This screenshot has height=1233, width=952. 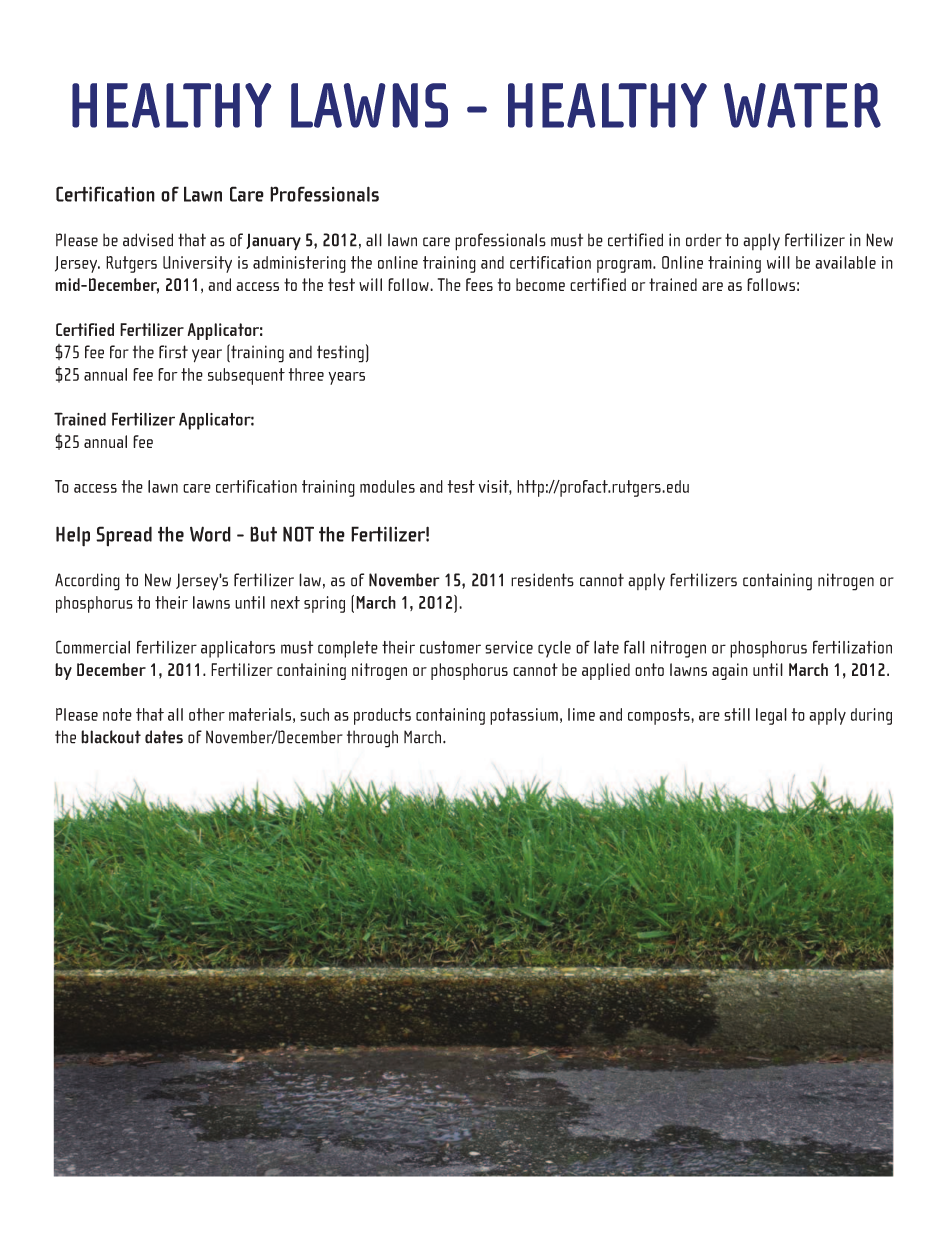 I want to click on other, so click(x=207, y=714).
